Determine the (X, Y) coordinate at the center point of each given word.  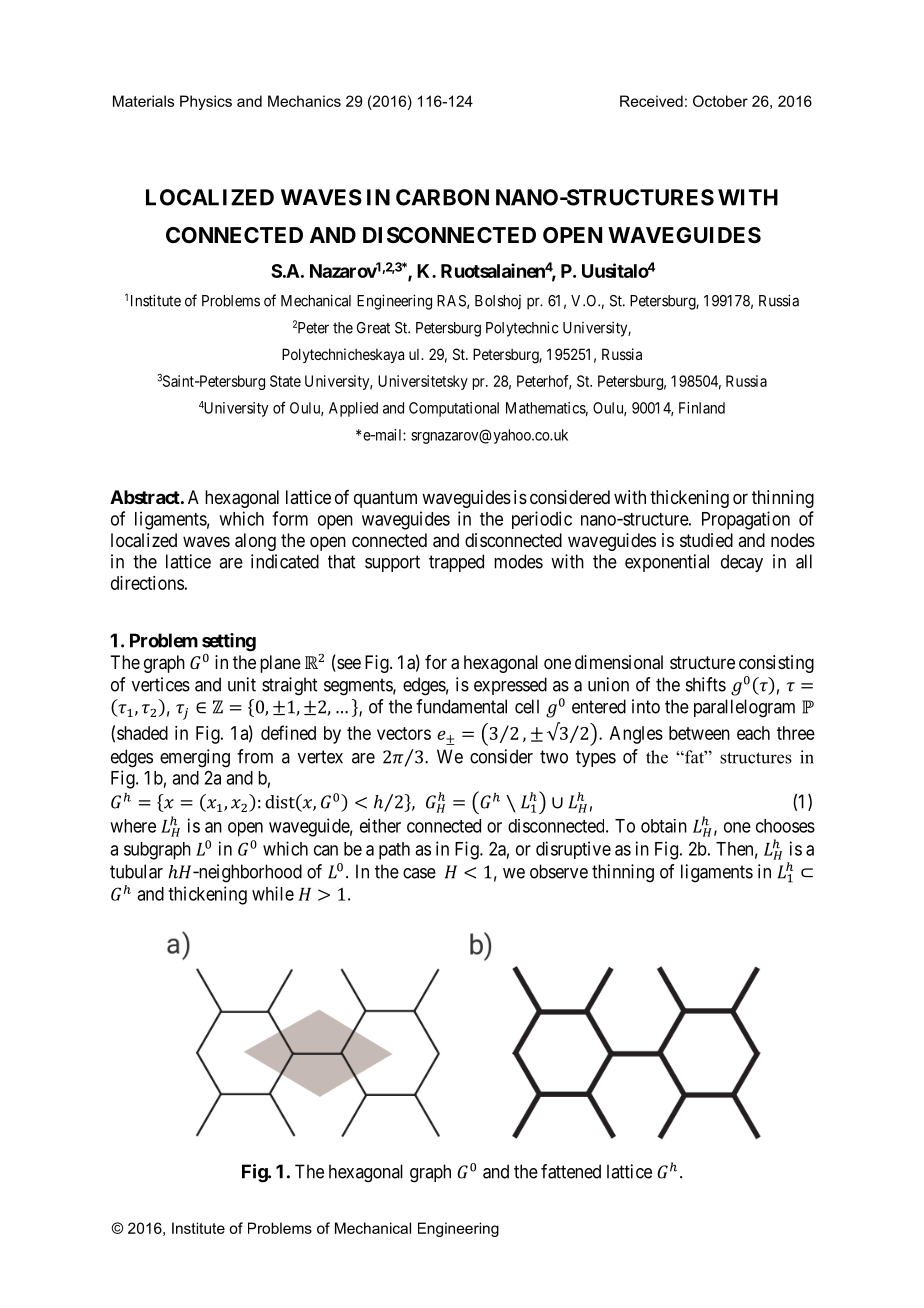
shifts (706, 684)
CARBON (442, 197)
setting (229, 642)
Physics (206, 102)
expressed (510, 686)
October (720, 101)
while (273, 893)
